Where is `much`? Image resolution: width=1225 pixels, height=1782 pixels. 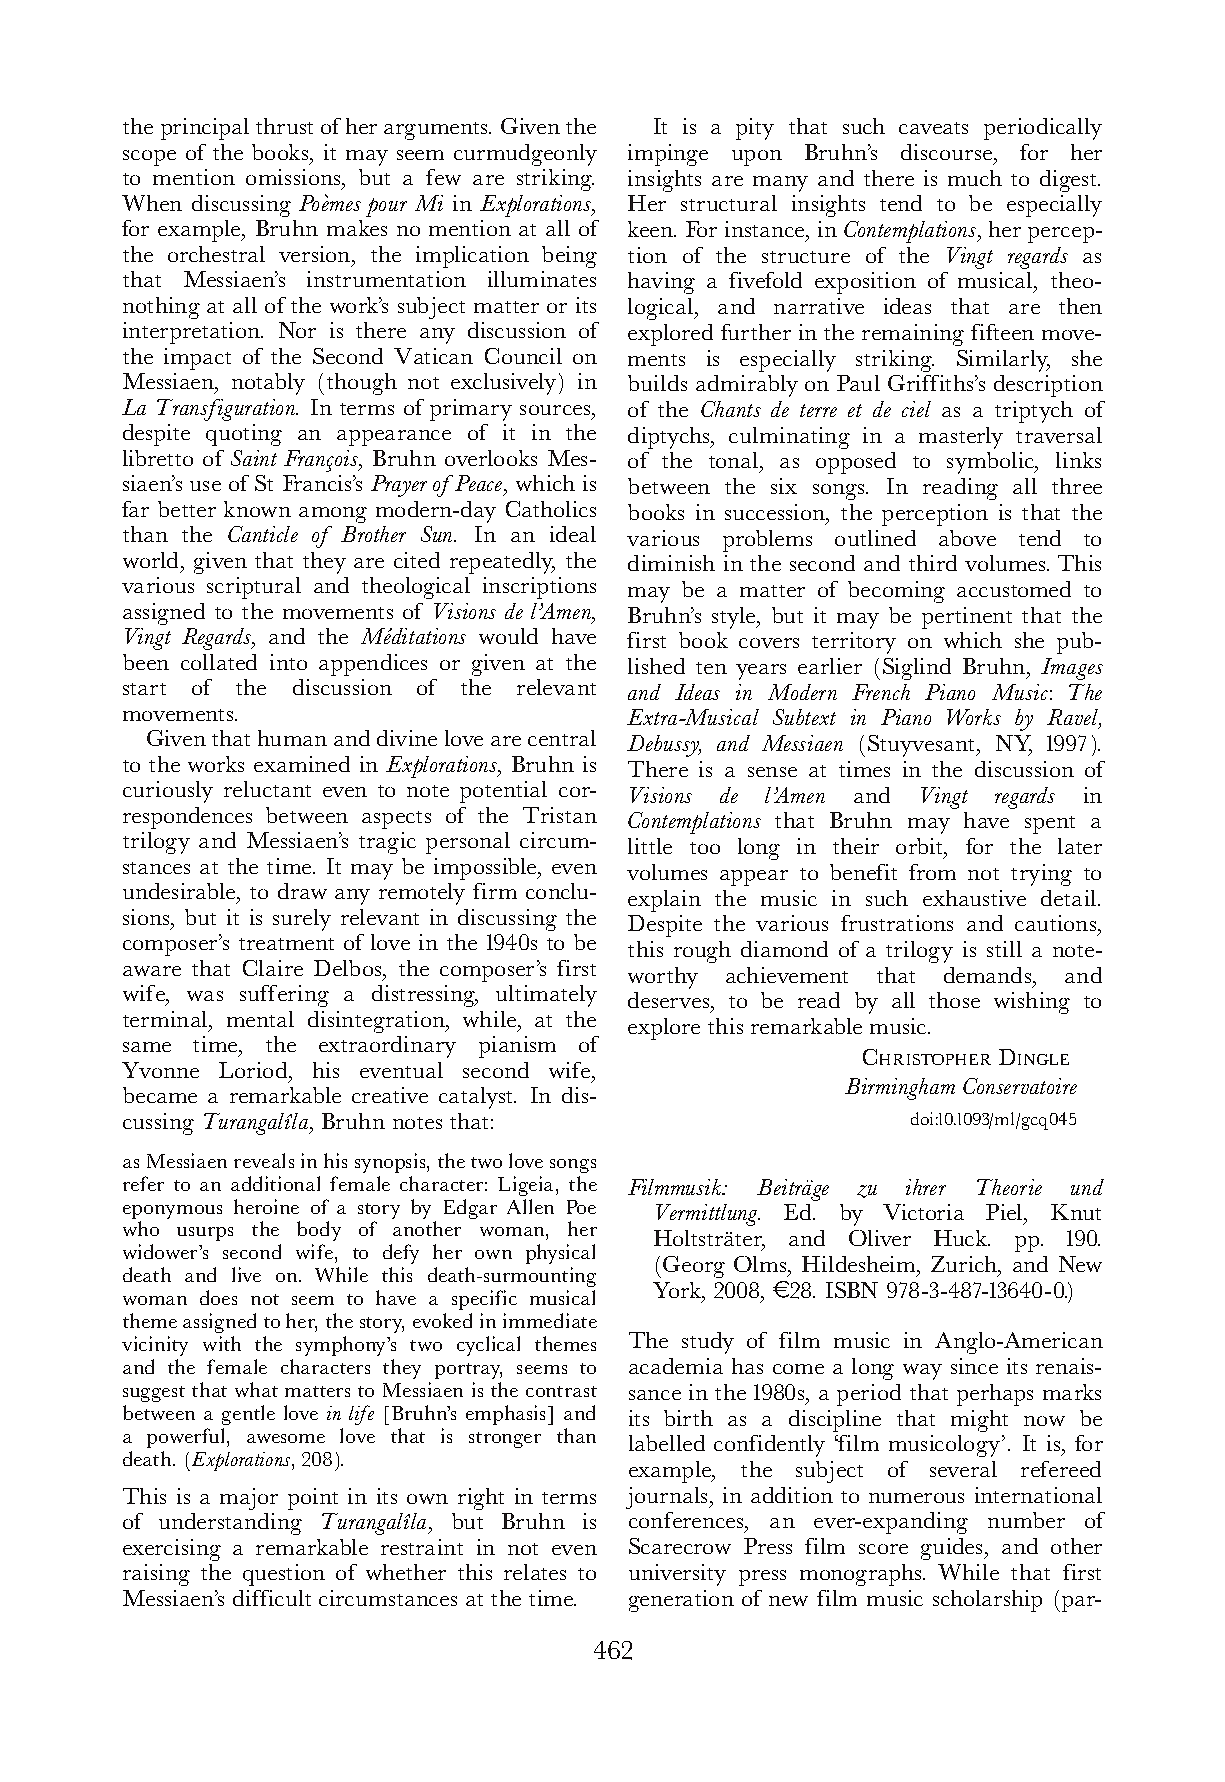
much is located at coordinates (975, 178).
